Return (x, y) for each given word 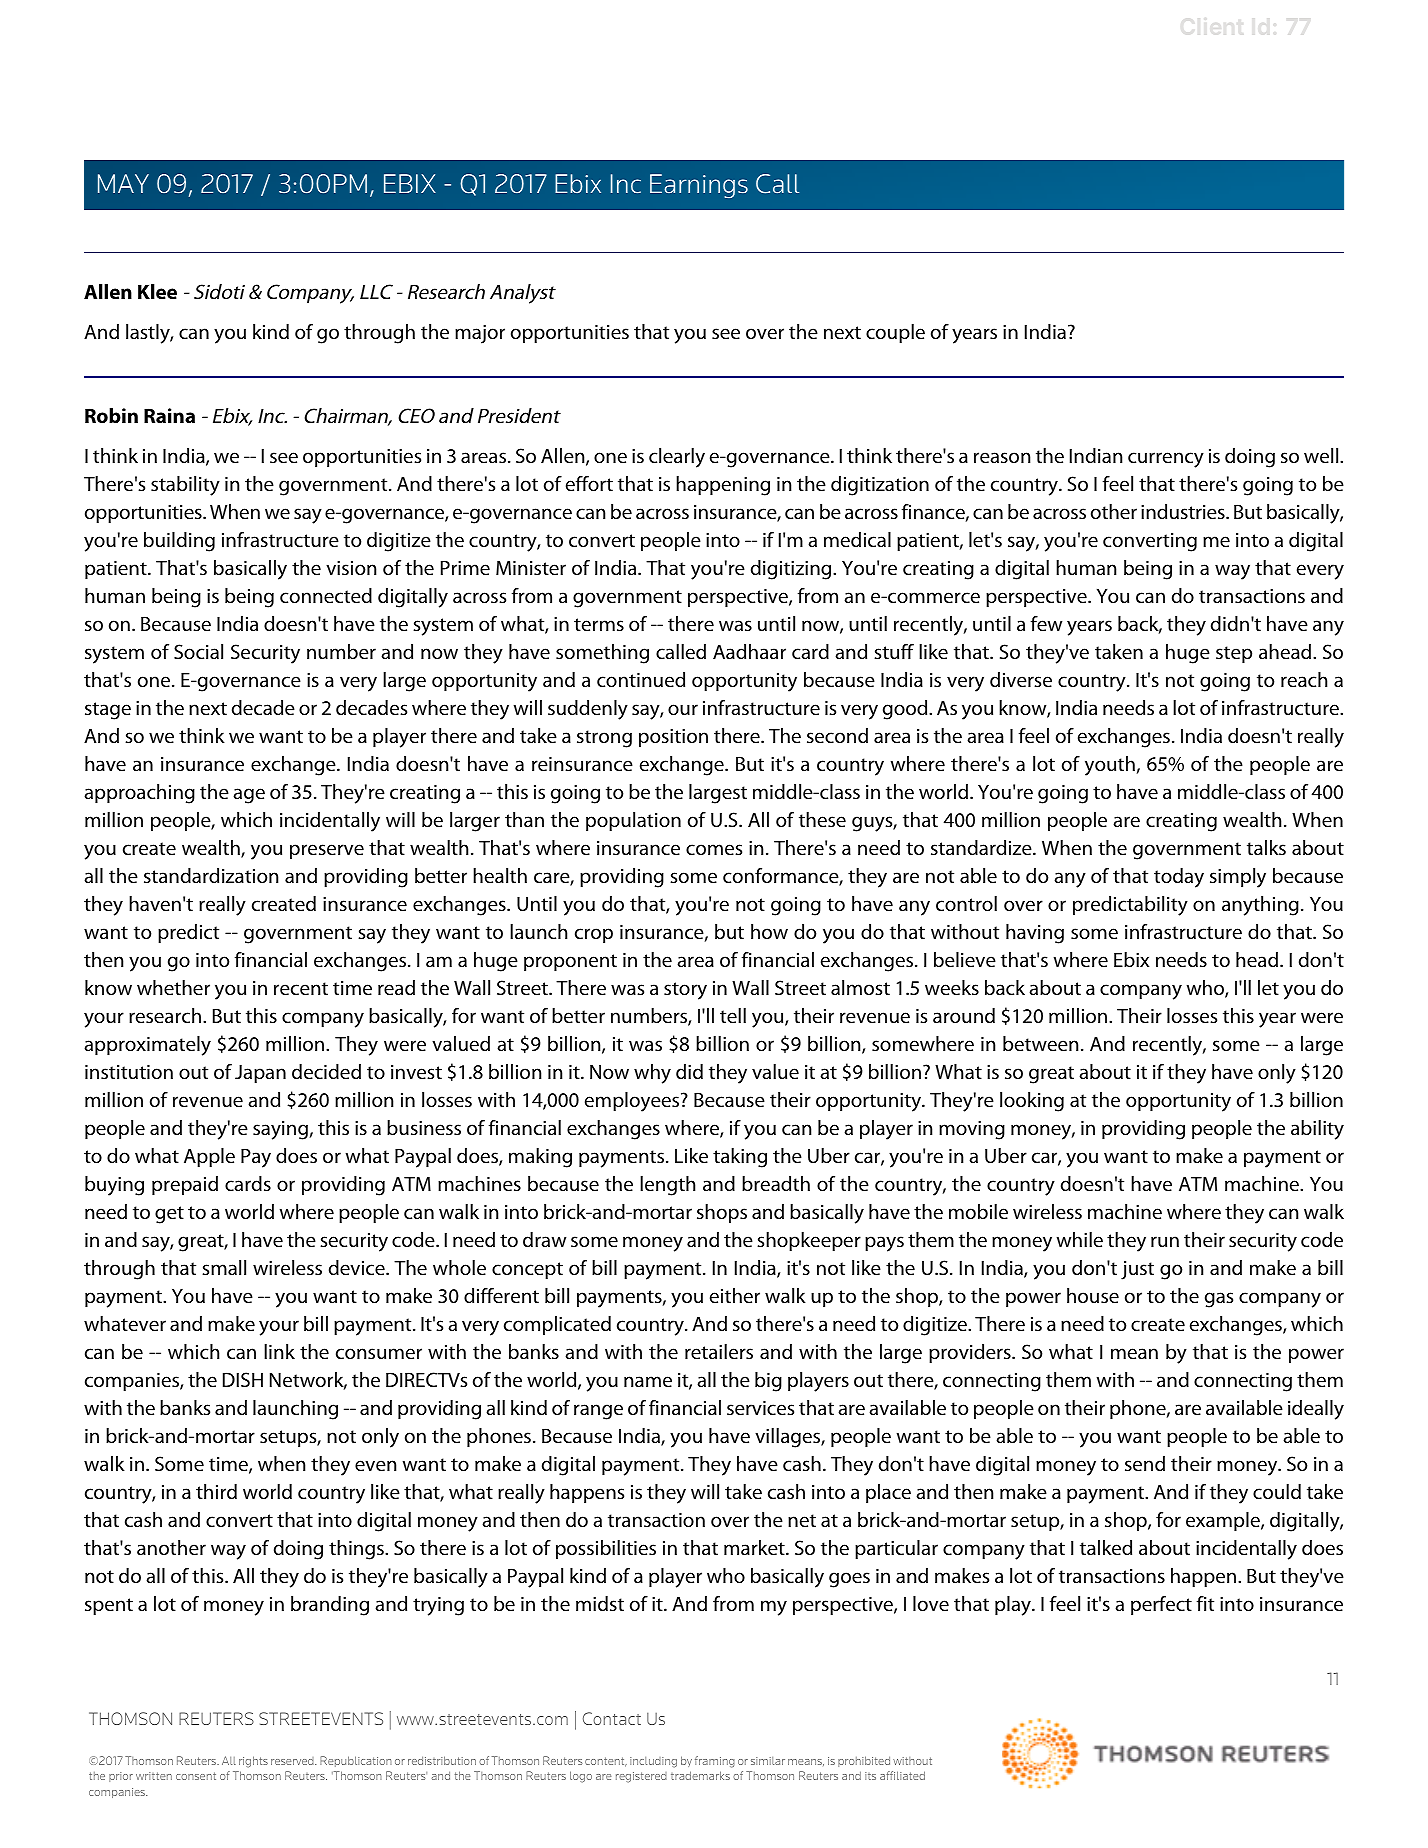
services (760, 1408)
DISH (243, 1380)
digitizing (792, 570)
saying (280, 1130)
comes (714, 850)
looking (1032, 1102)
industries (1184, 512)
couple (895, 333)
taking (740, 1158)
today (1179, 878)
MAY (123, 183)
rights (253, 1762)
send (1145, 1464)
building (179, 542)
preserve (327, 851)
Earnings (699, 186)
